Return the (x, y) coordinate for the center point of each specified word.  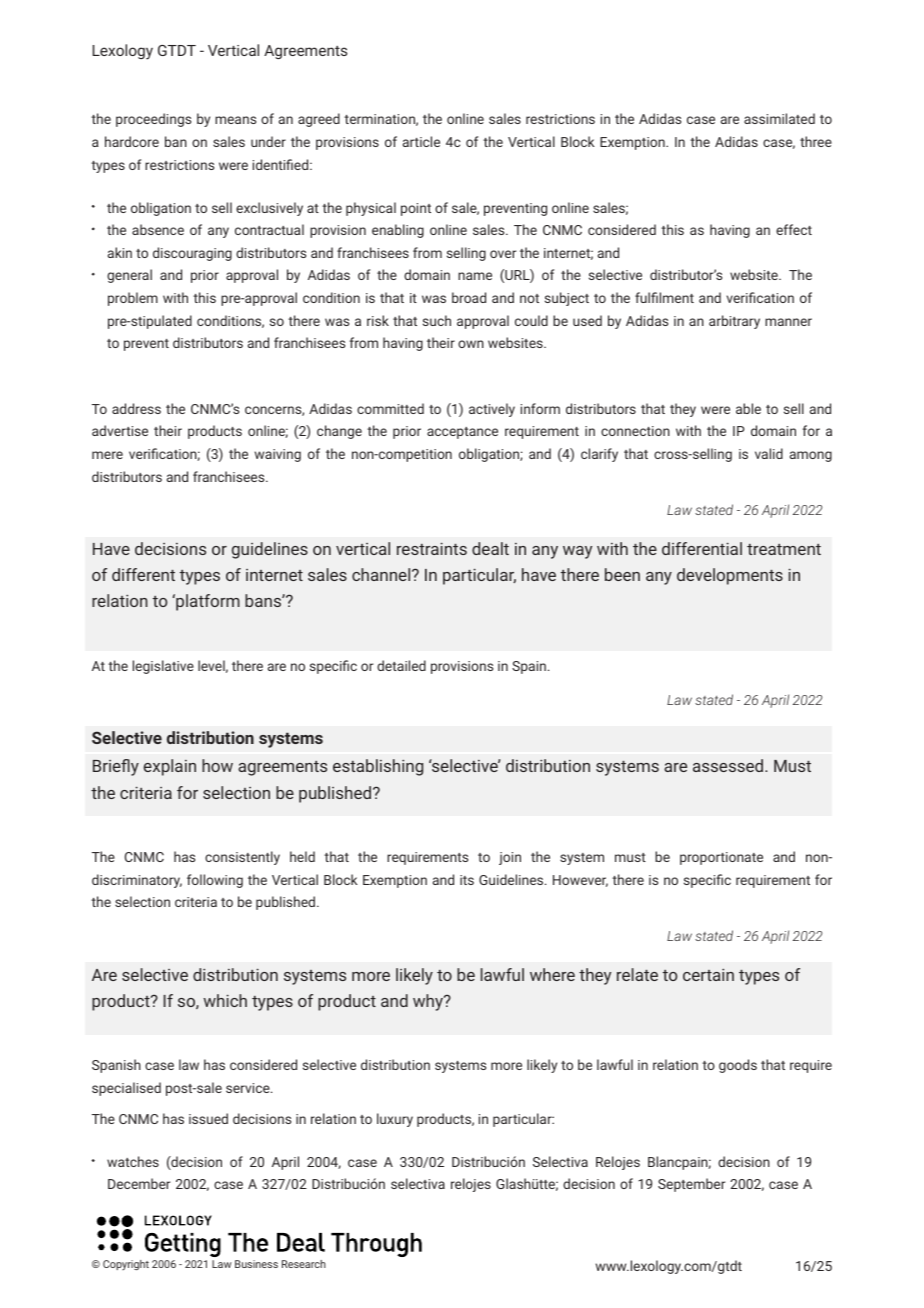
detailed (401, 665)
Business (256, 1264)
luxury (395, 1120)
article (421, 141)
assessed (728, 765)
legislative (163, 667)
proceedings (153, 120)
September (691, 1185)
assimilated (779, 118)
